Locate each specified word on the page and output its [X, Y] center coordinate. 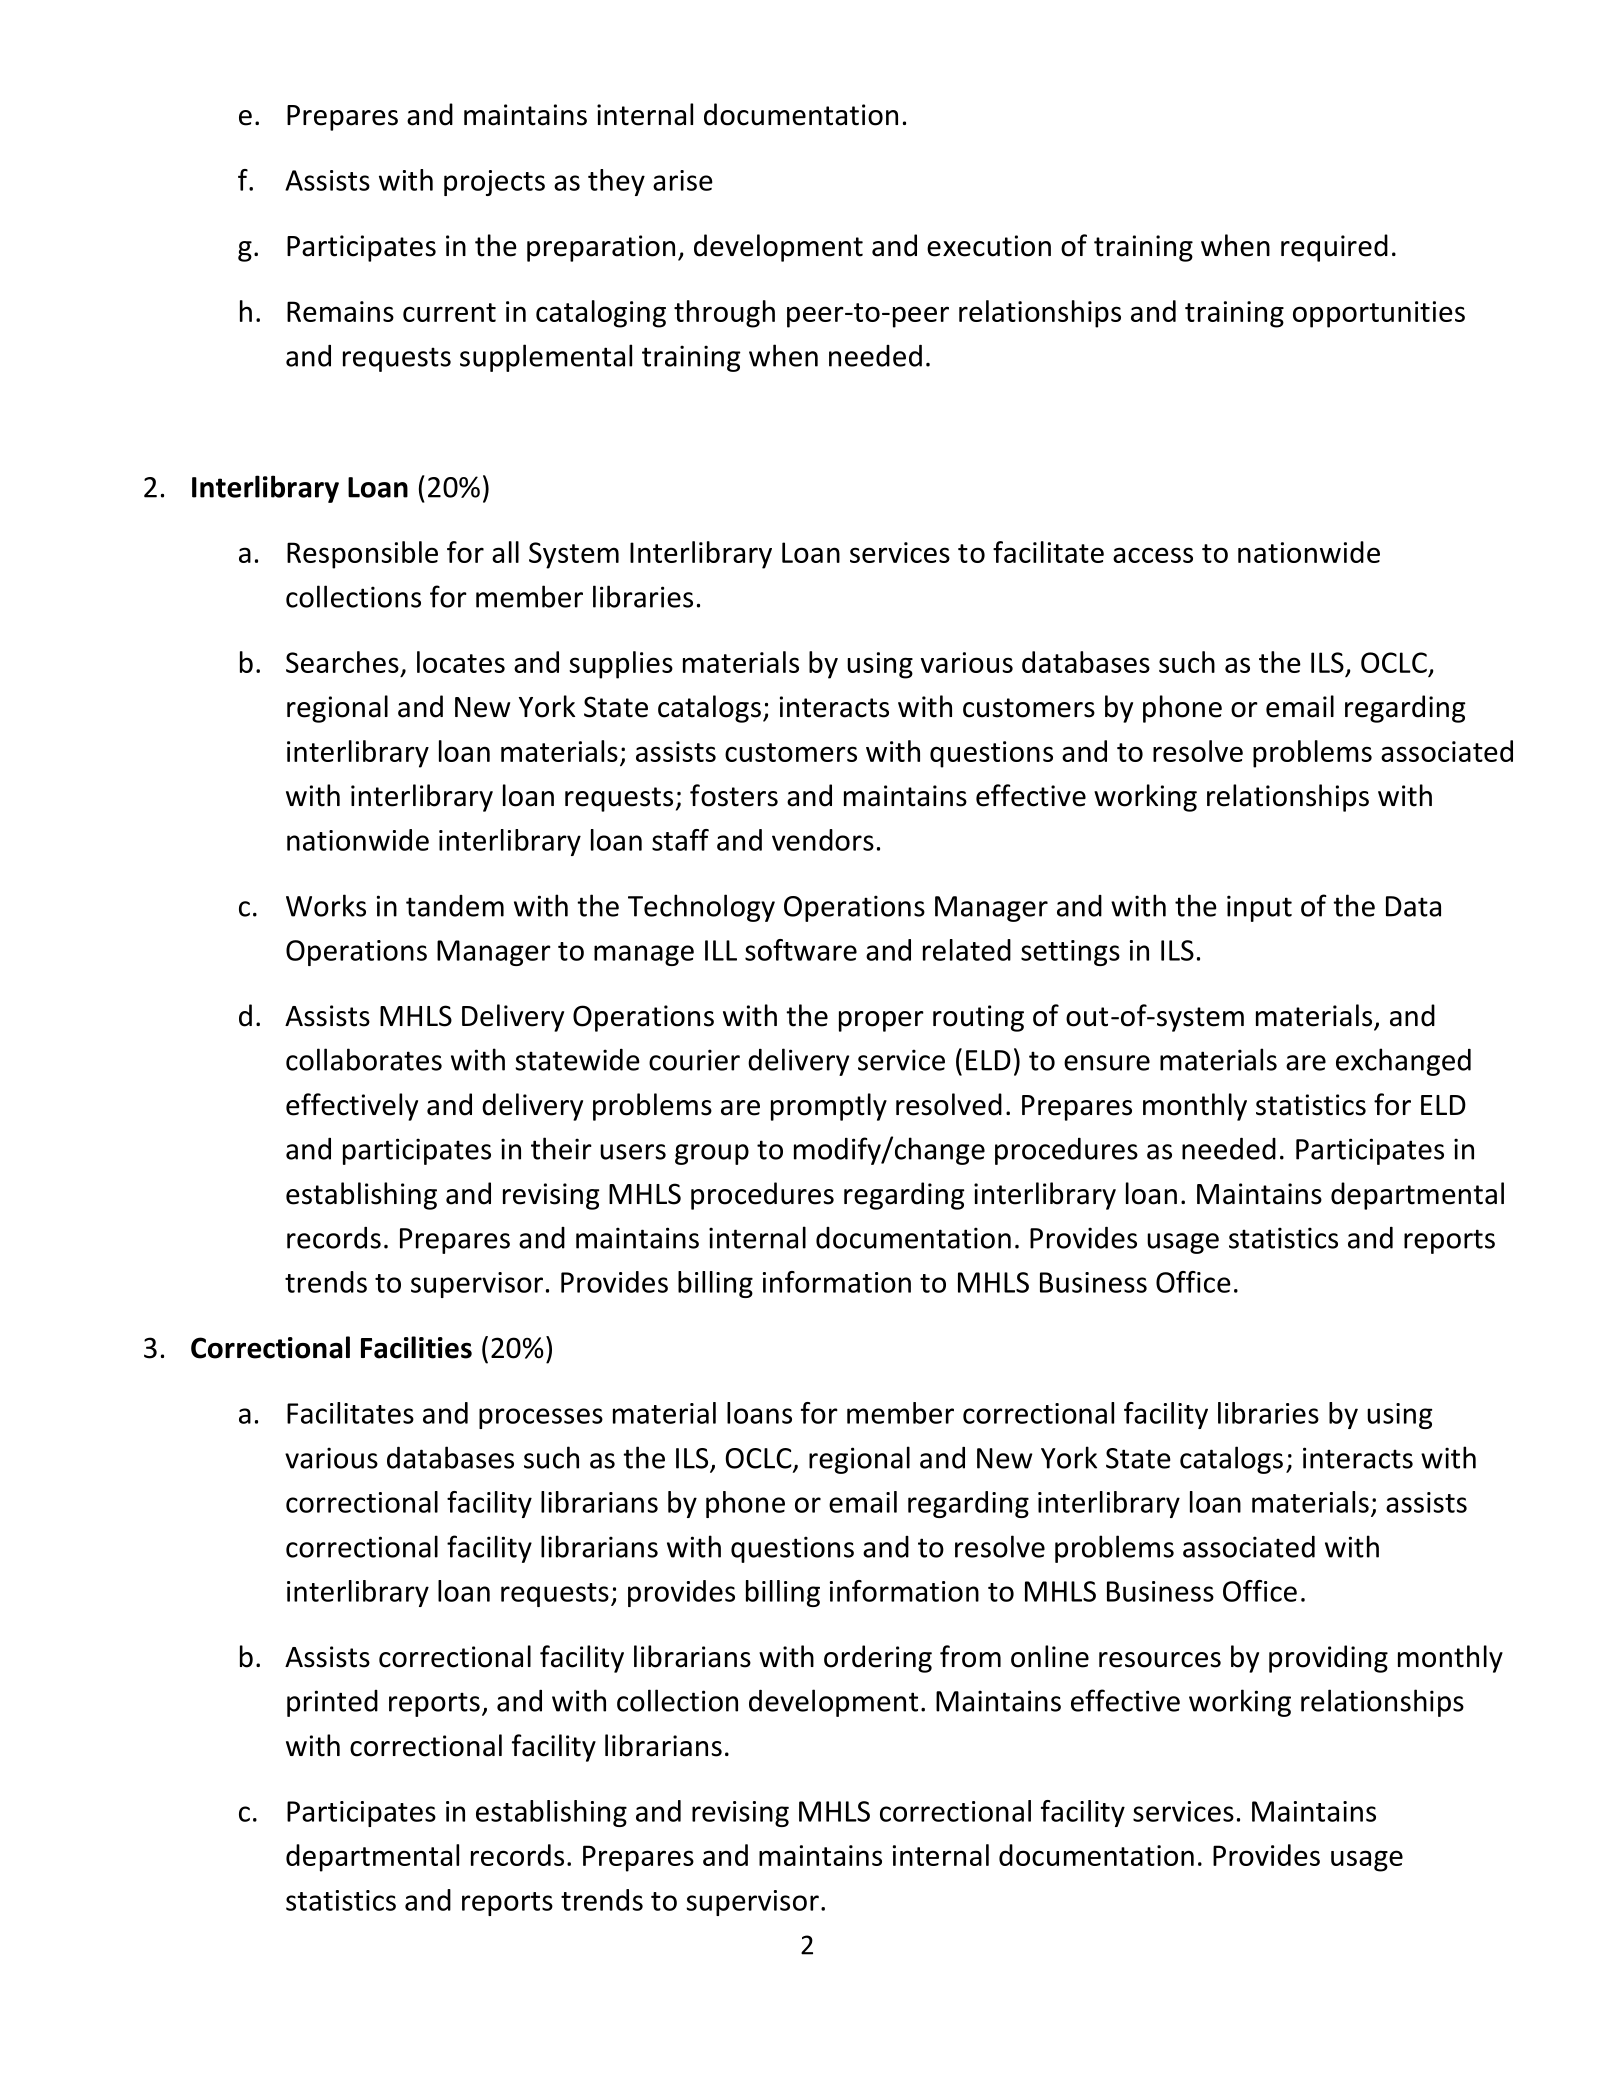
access [1153, 555]
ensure [1107, 1063]
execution [989, 246]
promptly [829, 1107]
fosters [734, 795]
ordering [878, 1659]
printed [332, 1703]
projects [494, 183]
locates [461, 662]
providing [1328, 1659]
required [1334, 248]
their [561, 1148]
